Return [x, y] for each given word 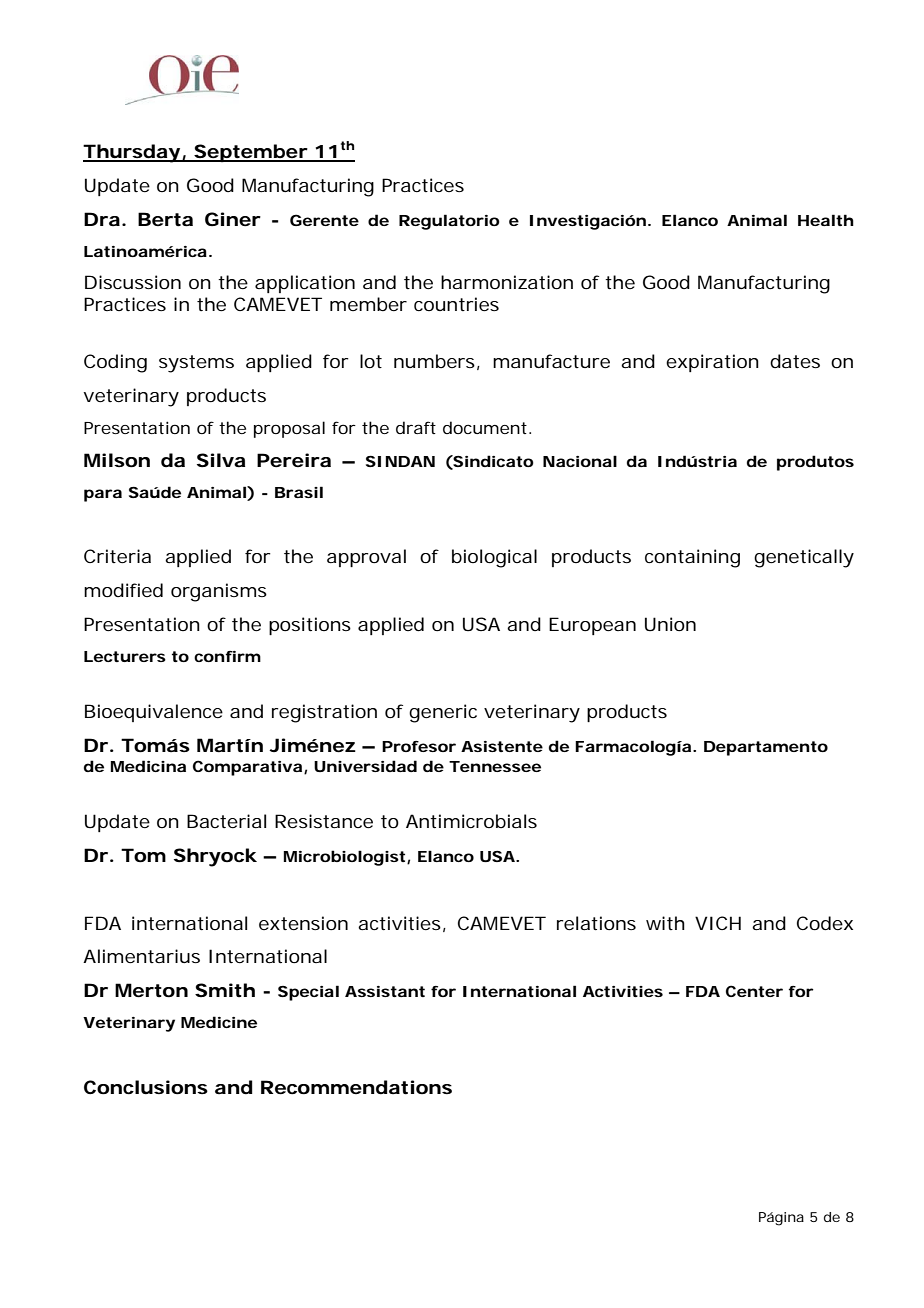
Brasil [299, 492]
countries [456, 304]
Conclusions [146, 1087]
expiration [712, 363]
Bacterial [226, 821]
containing [692, 558]
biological [494, 558]
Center [754, 991]
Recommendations [356, 1087]
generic [443, 713]
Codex [825, 923]
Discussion [133, 282]
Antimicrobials [471, 821]
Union [670, 624]
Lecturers [125, 656]
